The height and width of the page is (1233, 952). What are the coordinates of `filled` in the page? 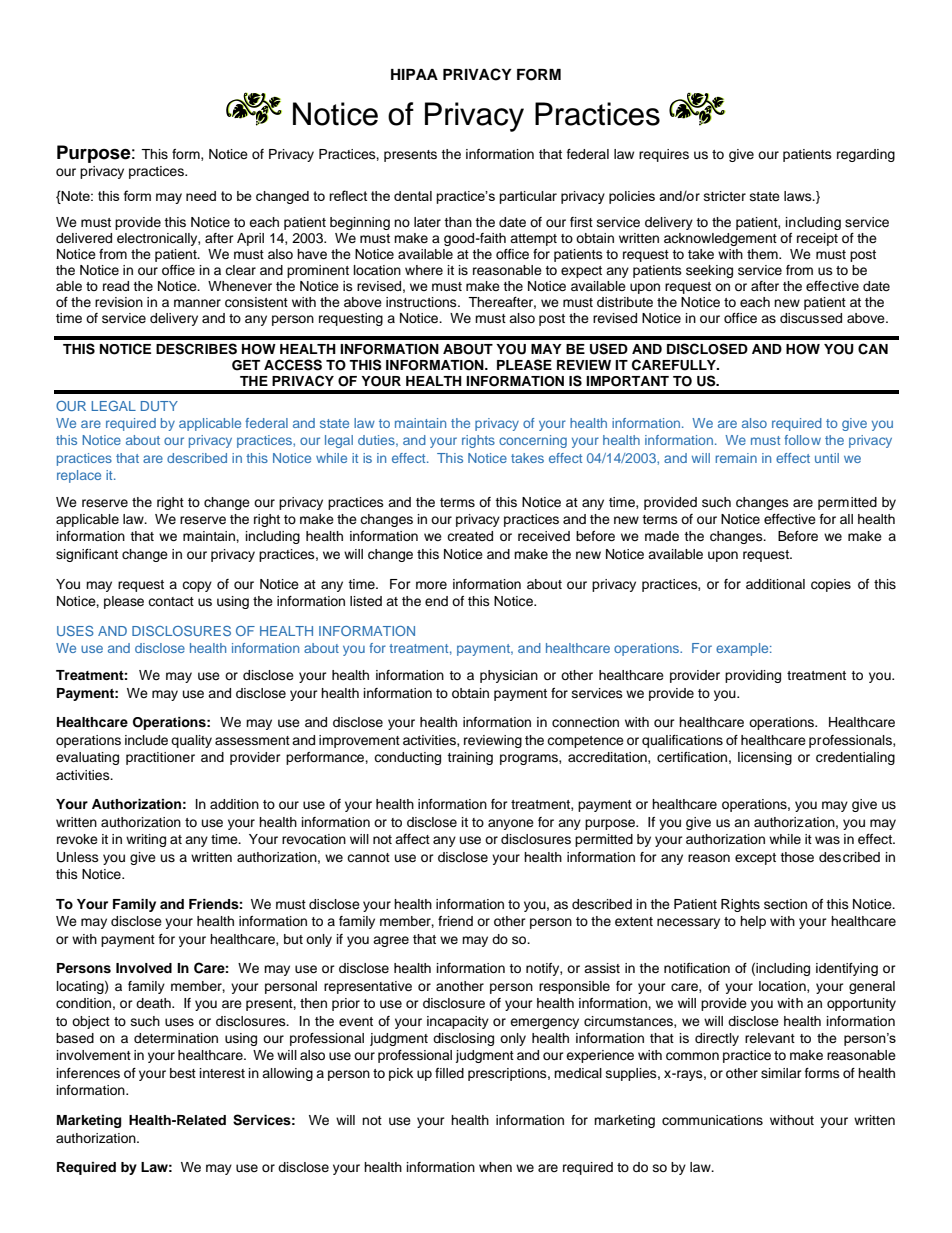 It's located at (449, 1073).
